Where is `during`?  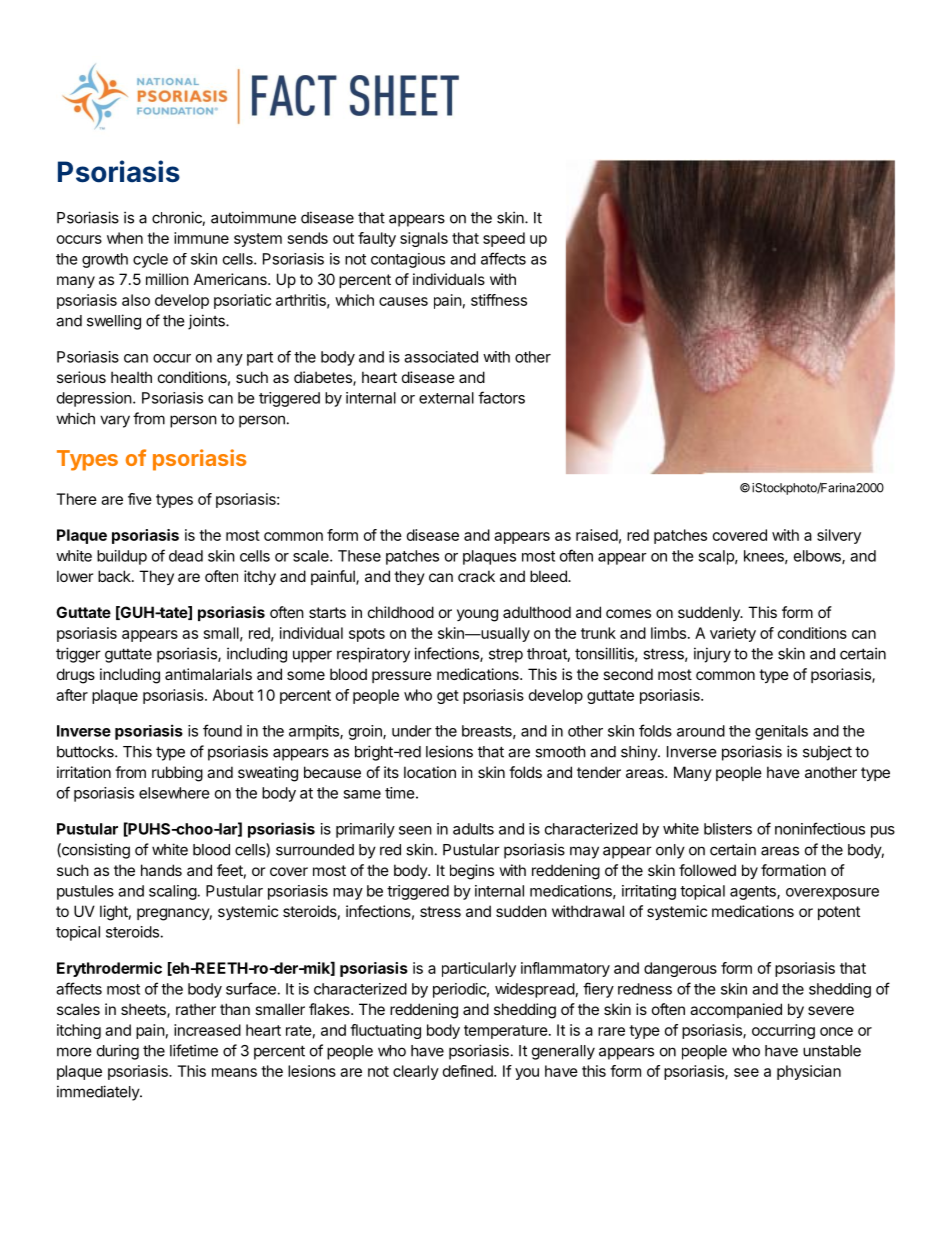 during is located at coordinates (118, 1052).
